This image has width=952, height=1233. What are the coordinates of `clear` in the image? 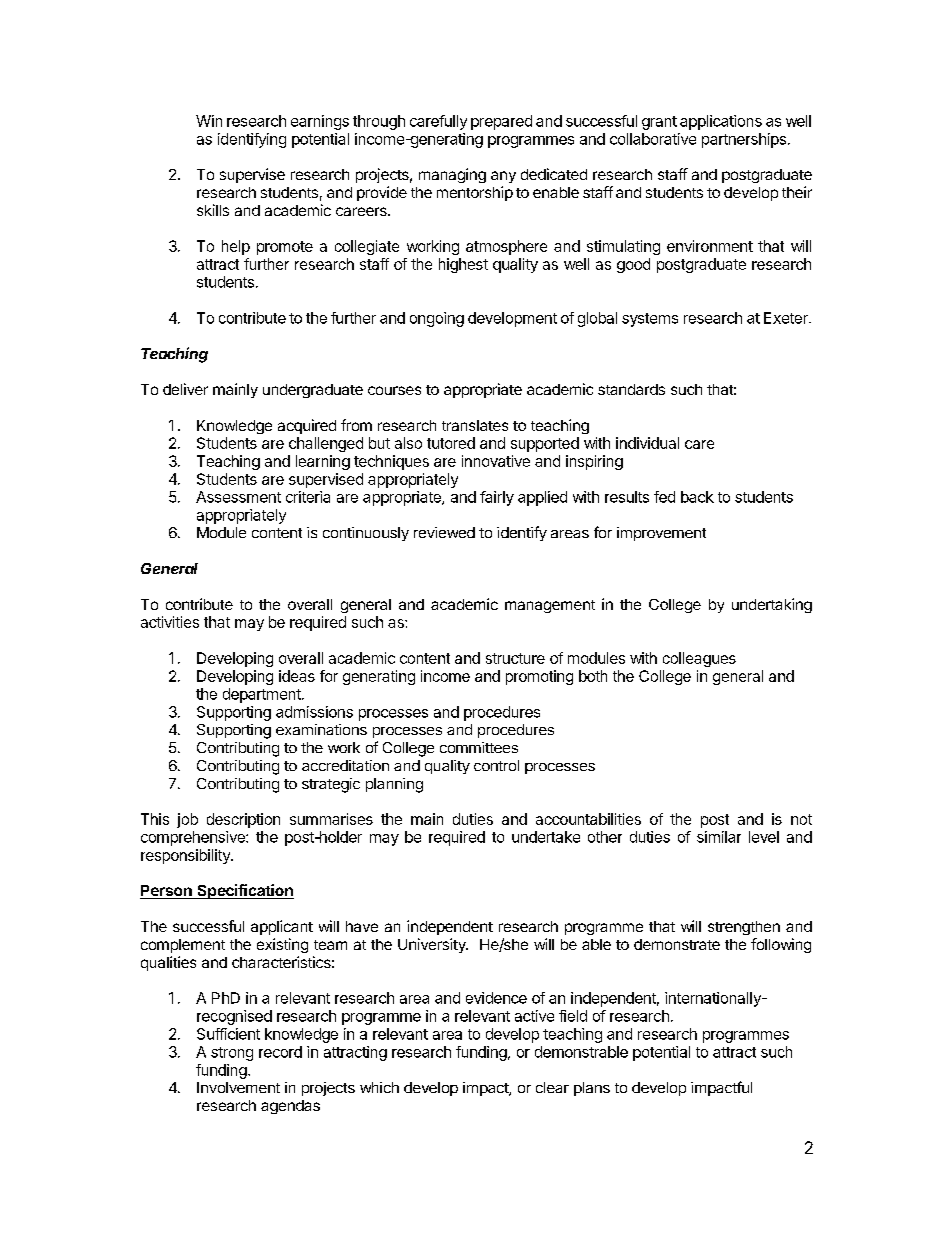 It's located at (552, 1087).
